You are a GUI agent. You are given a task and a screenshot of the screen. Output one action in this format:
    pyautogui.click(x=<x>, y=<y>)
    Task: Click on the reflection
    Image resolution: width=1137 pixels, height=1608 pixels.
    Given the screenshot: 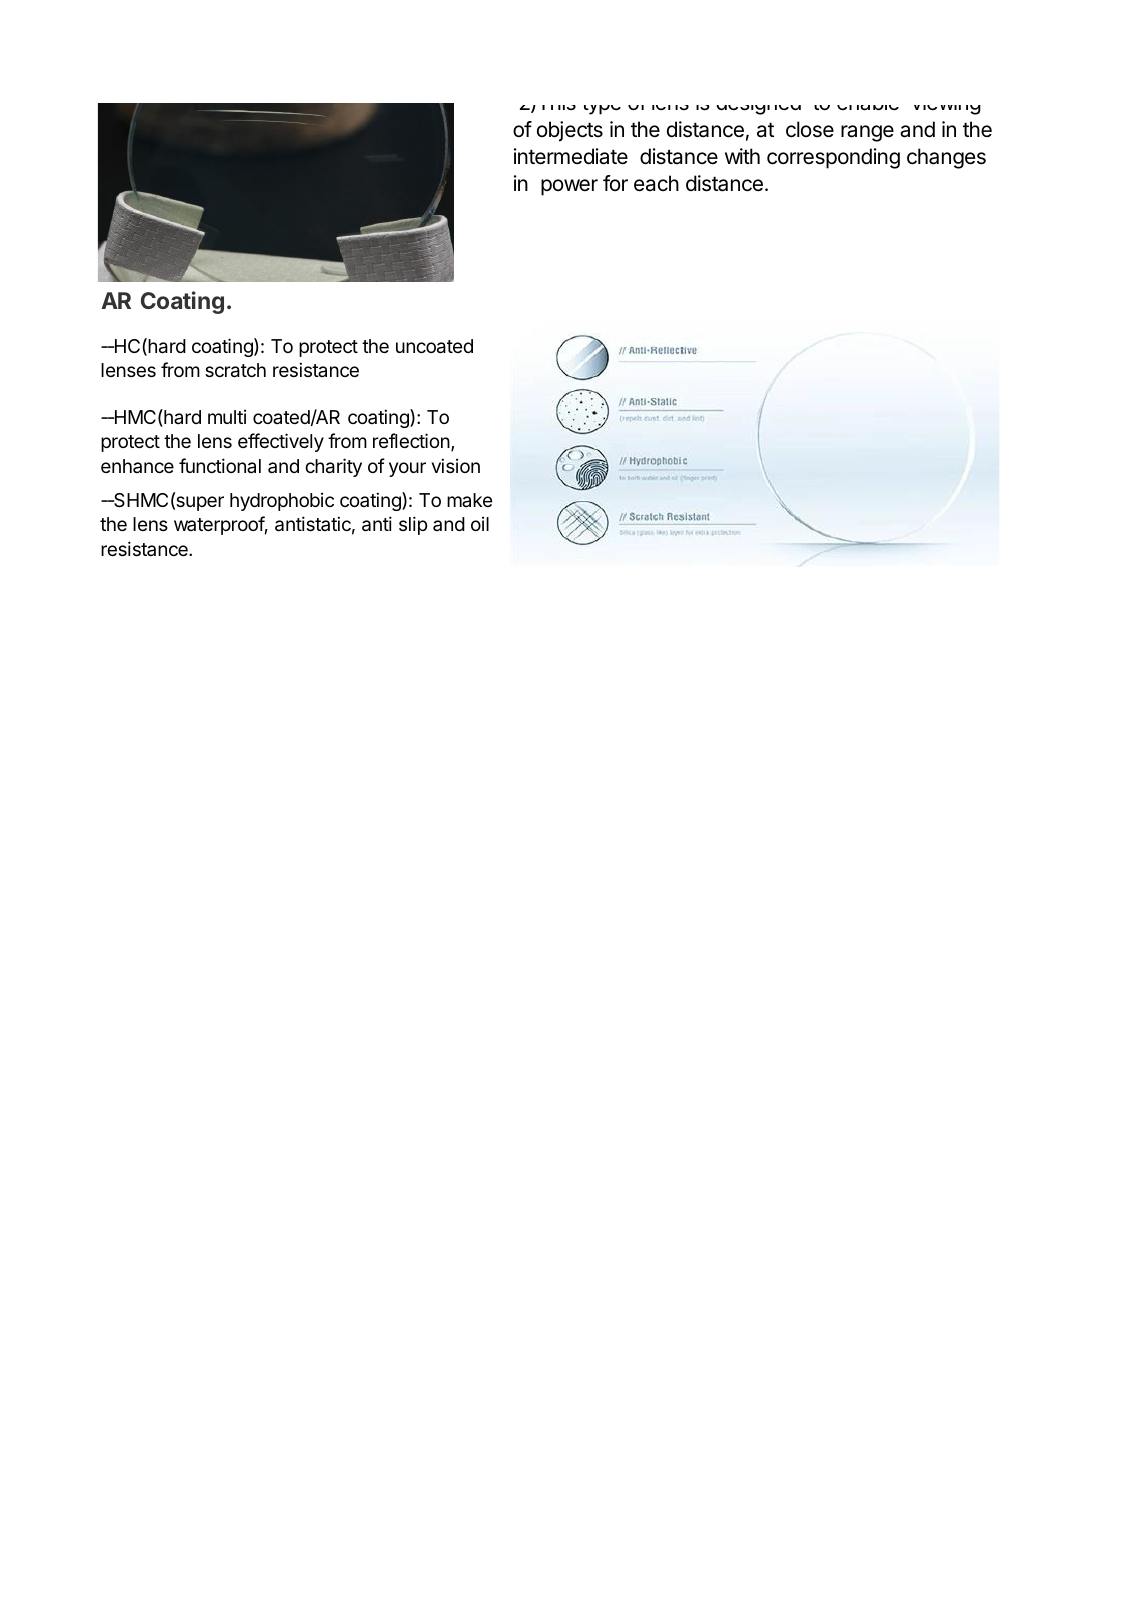 What is the action you would take?
    pyautogui.click(x=411, y=440)
